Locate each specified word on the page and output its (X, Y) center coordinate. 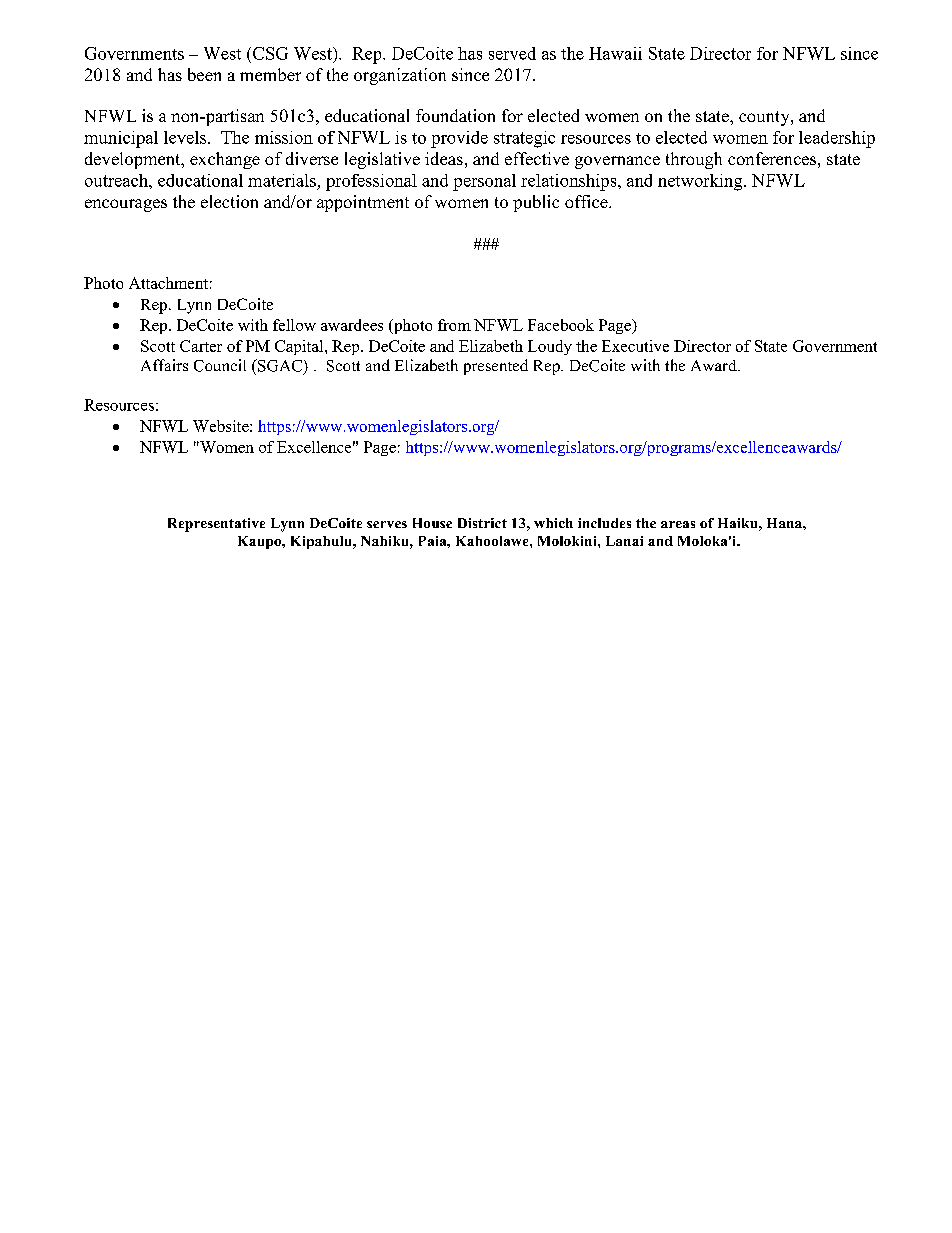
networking (701, 182)
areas (678, 524)
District (482, 523)
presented (496, 367)
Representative (216, 525)
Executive (635, 346)
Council (220, 365)
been (204, 74)
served (512, 53)
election (229, 201)
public (536, 203)
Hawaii (615, 53)
